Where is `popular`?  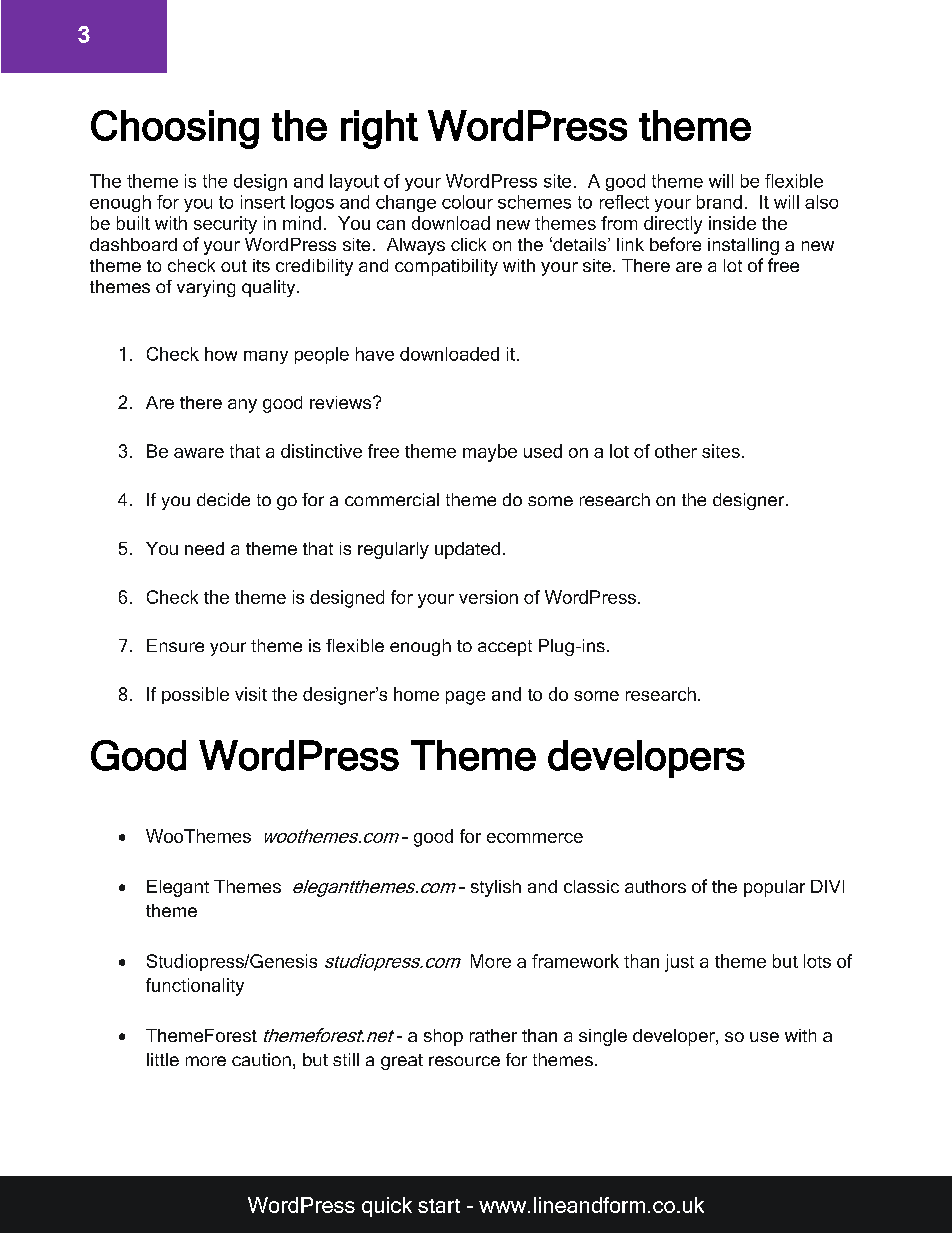
popular is located at coordinates (774, 888).
